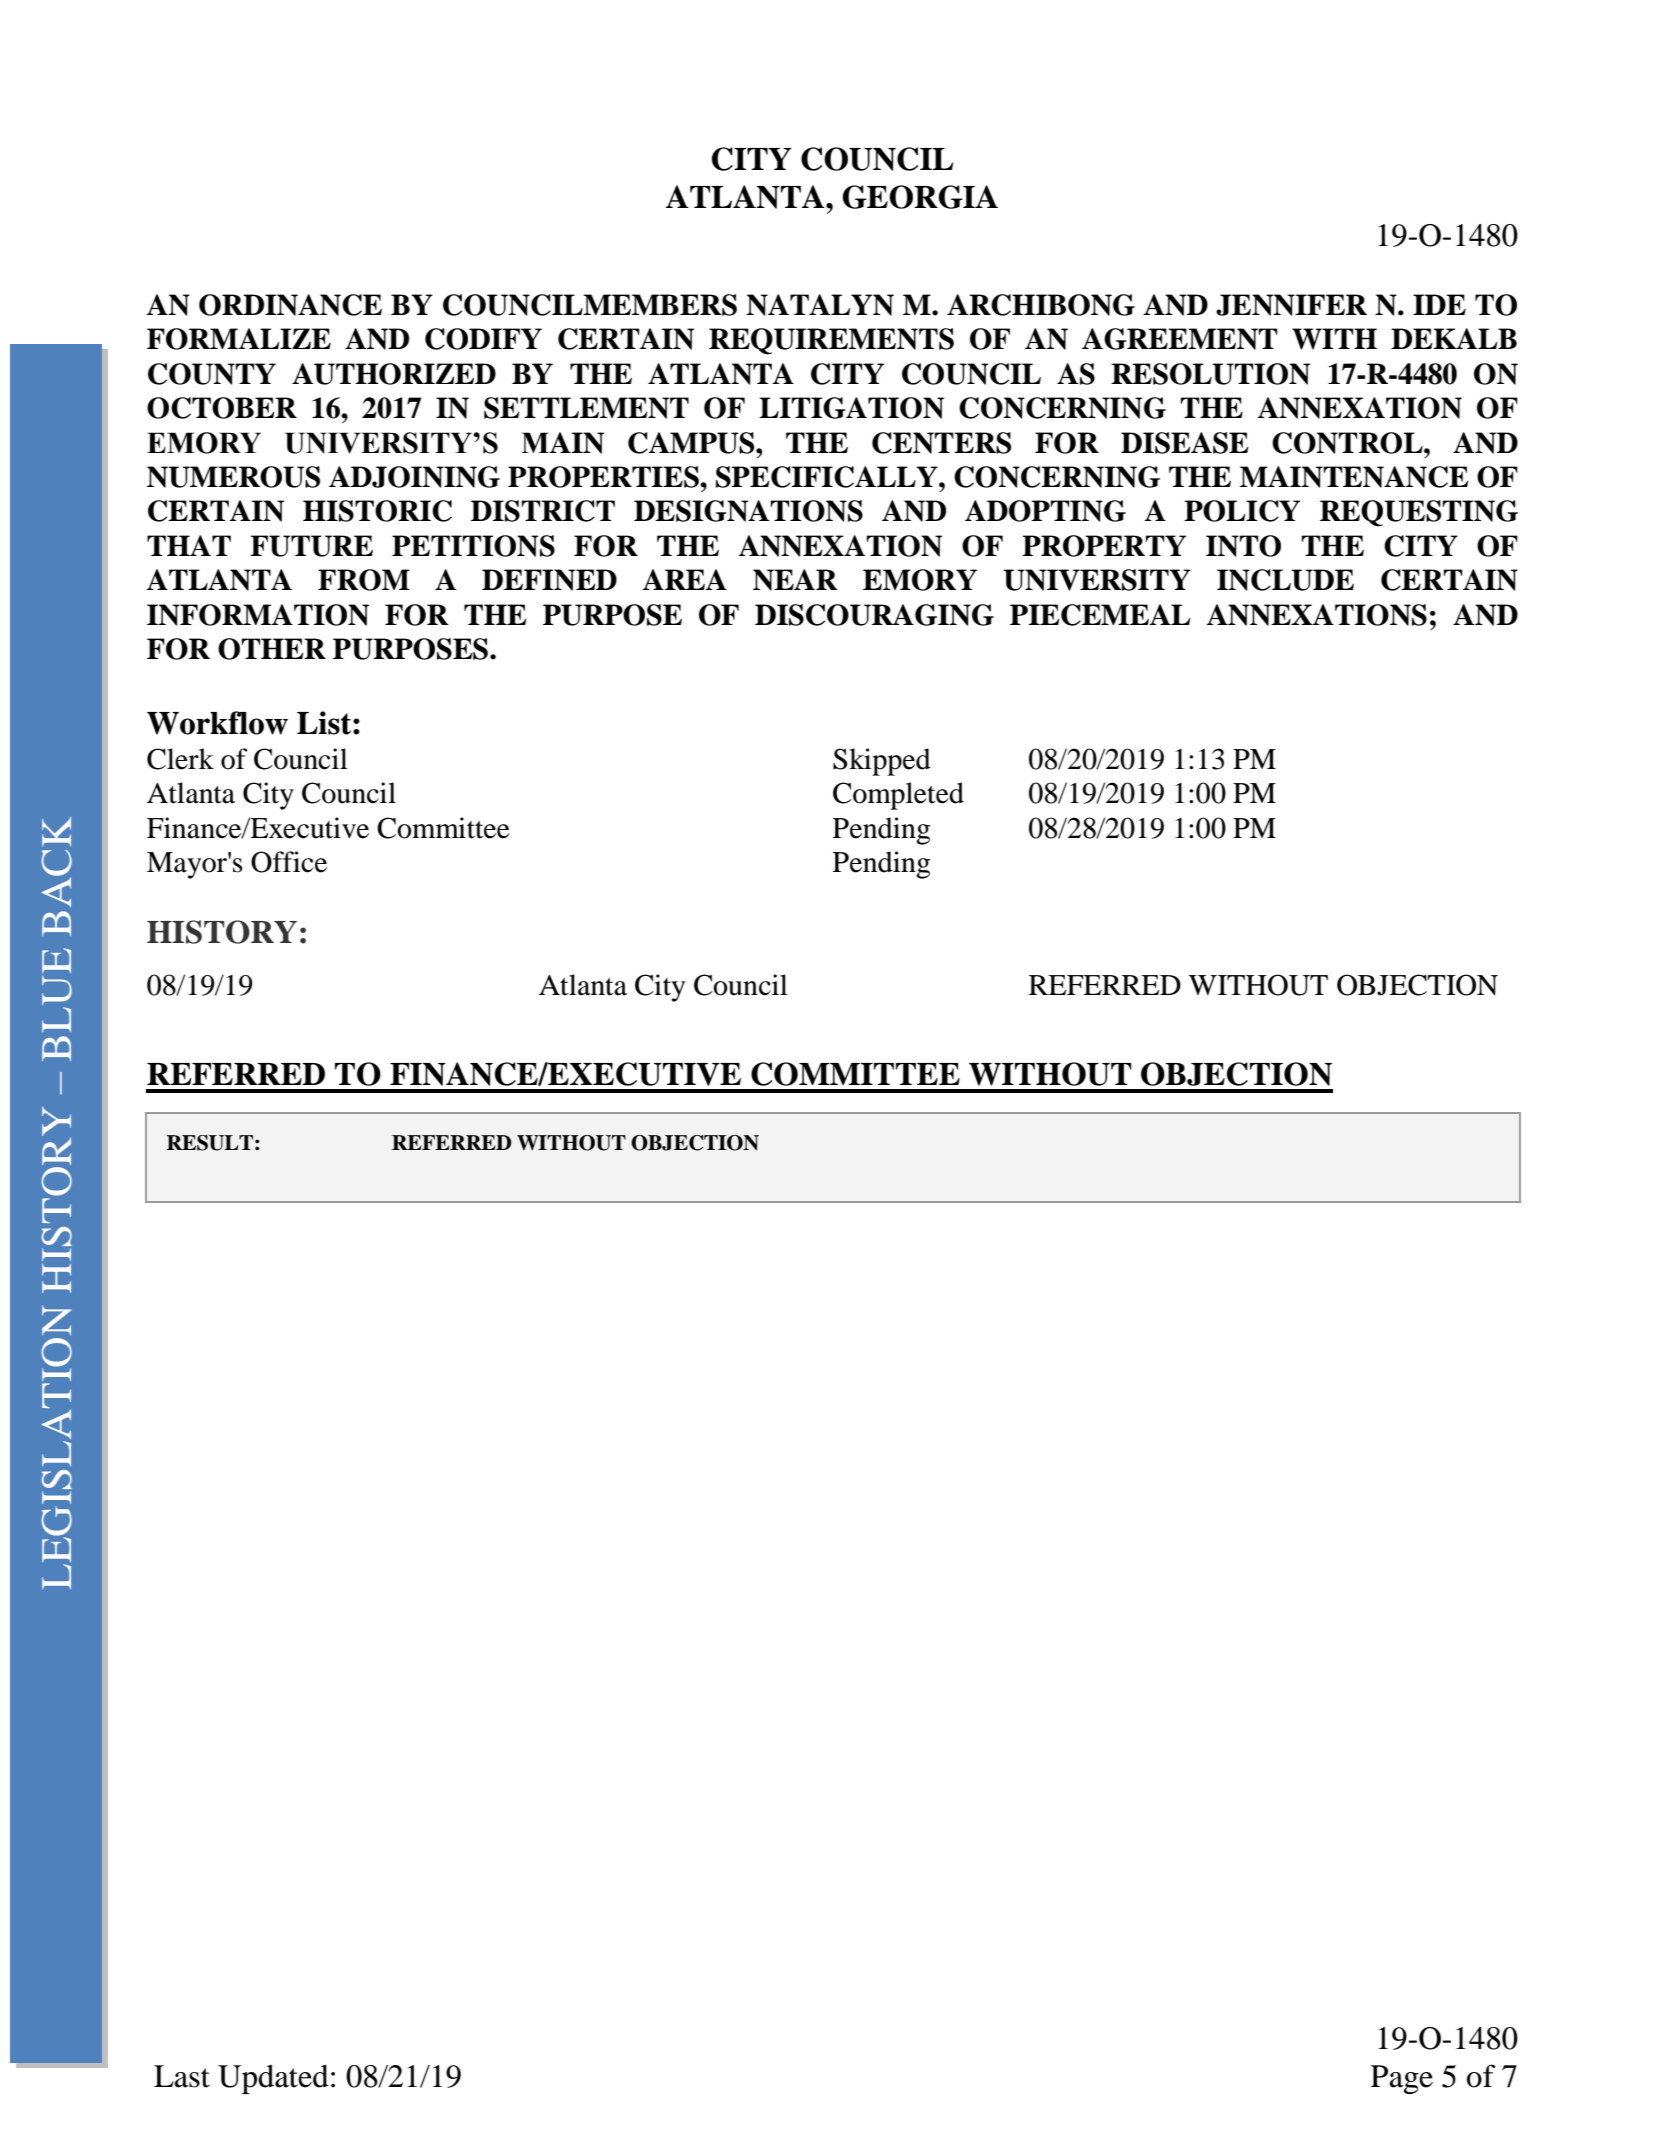  What do you see at coordinates (182, 2076) in the screenshot?
I see `Last` at bounding box center [182, 2076].
